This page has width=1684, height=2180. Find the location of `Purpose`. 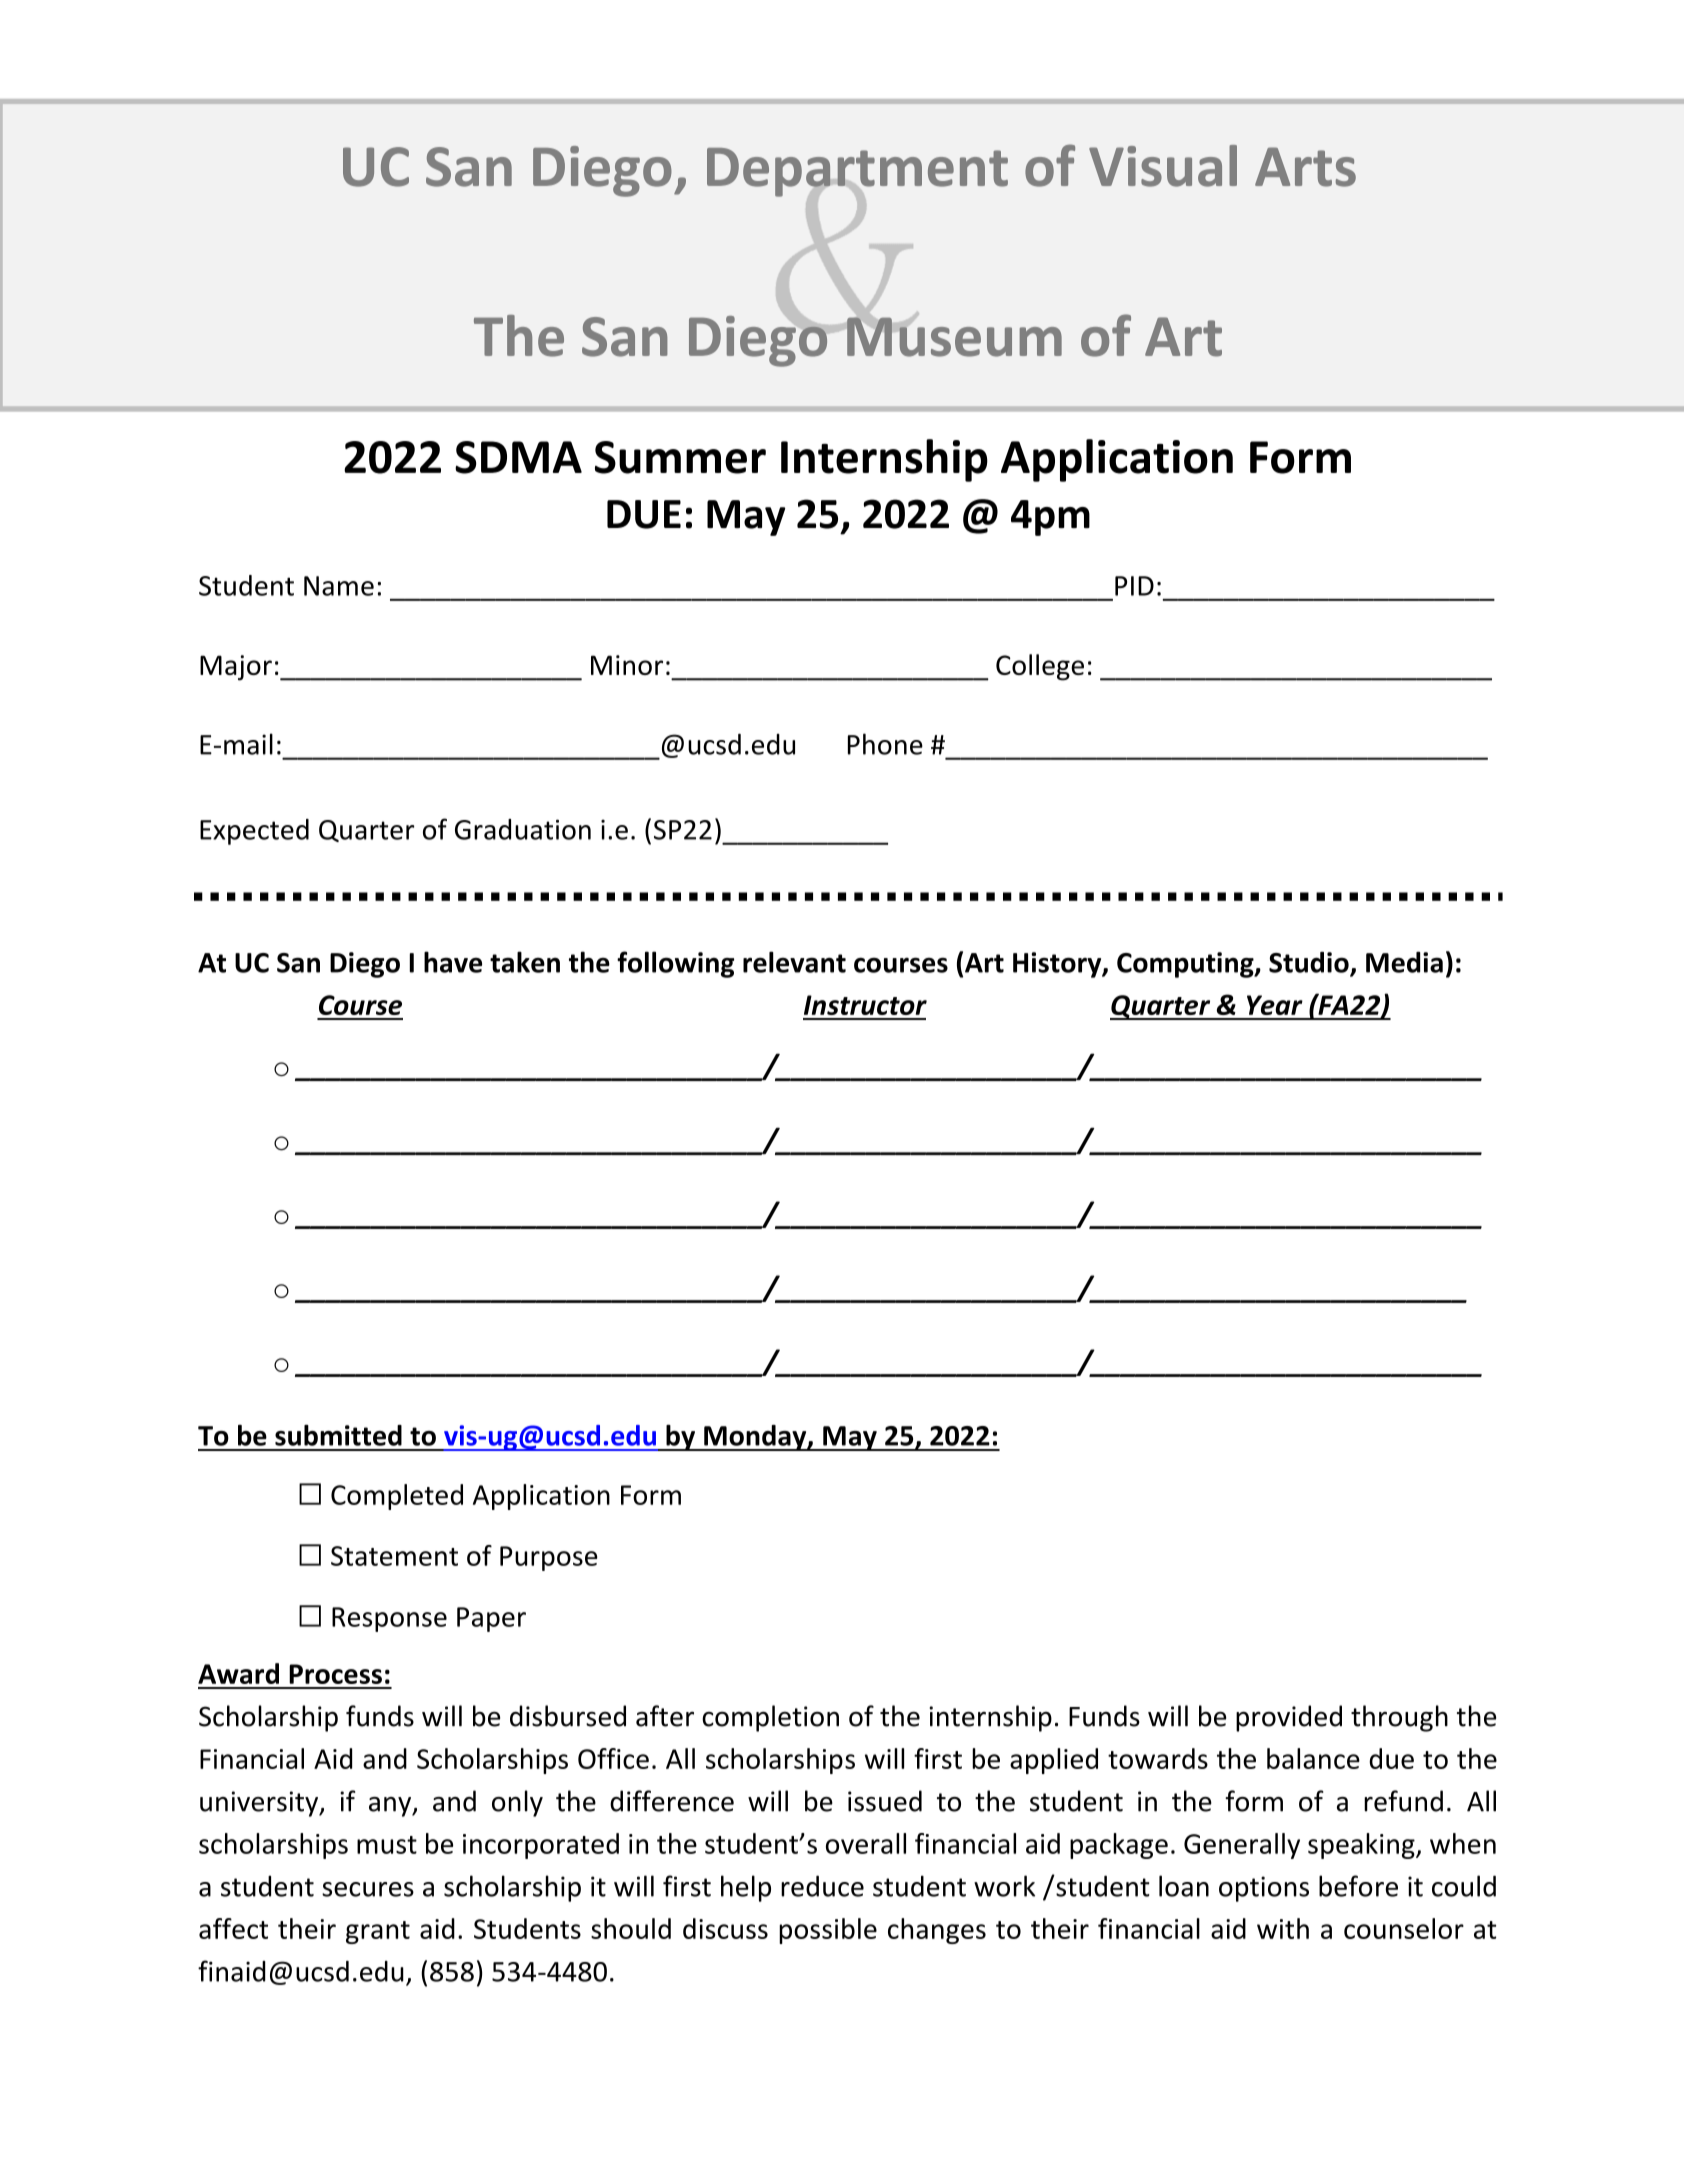

Purpose is located at coordinates (549, 1558).
